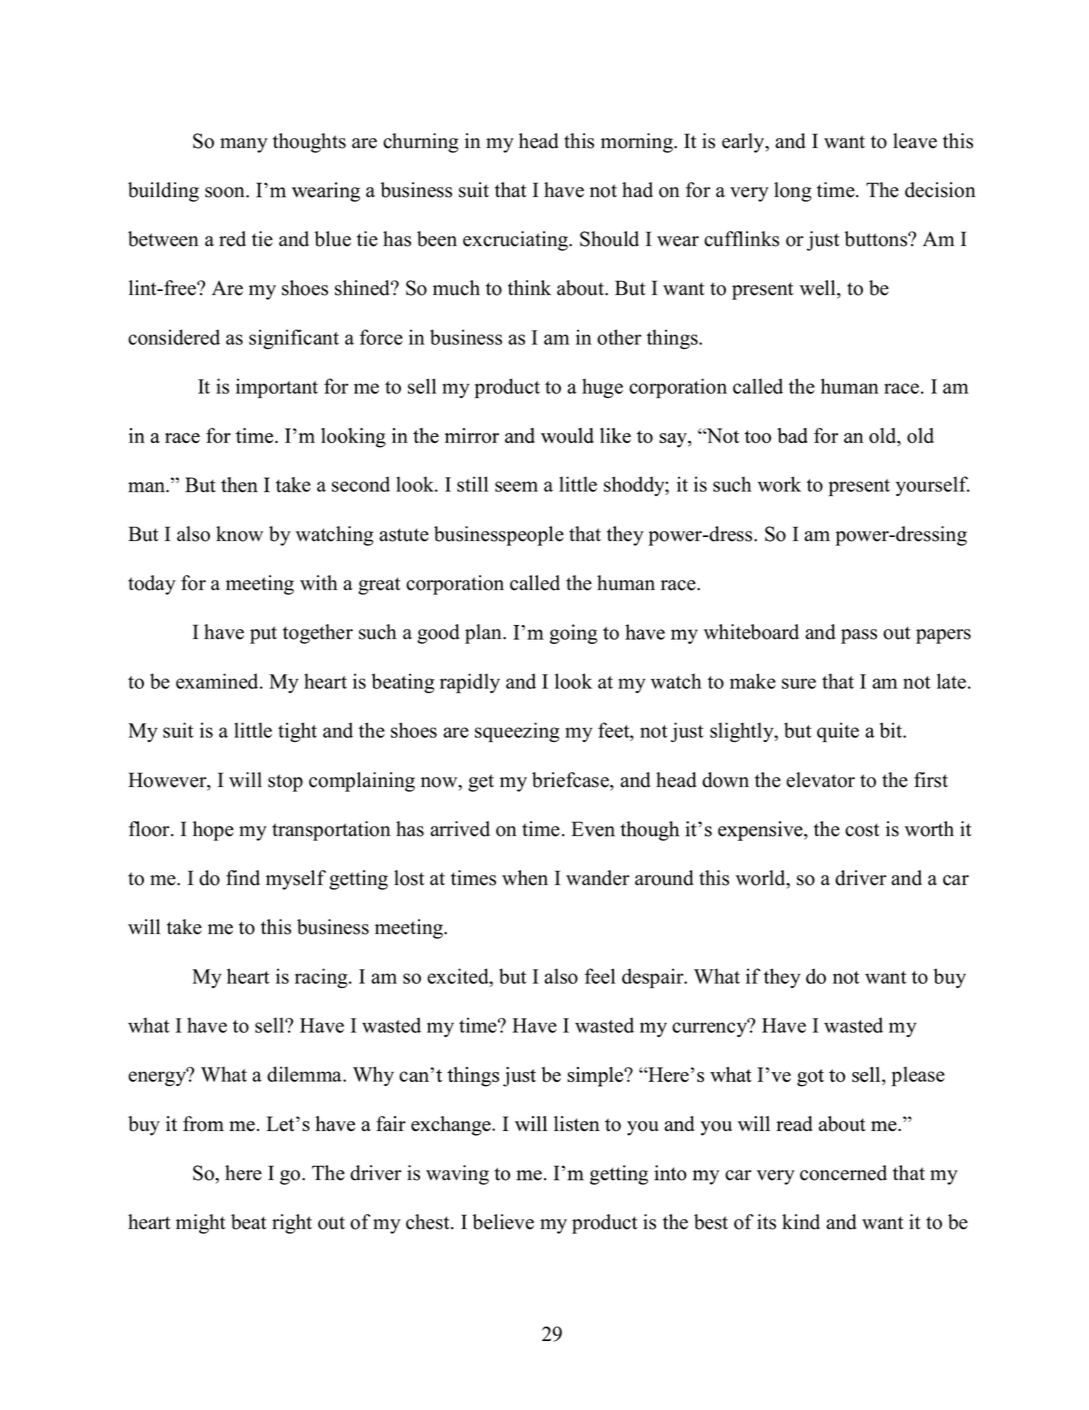 This document has height=1410, width=1089. Describe the element at coordinates (243, 1173) in the document. I see `here` at that location.
